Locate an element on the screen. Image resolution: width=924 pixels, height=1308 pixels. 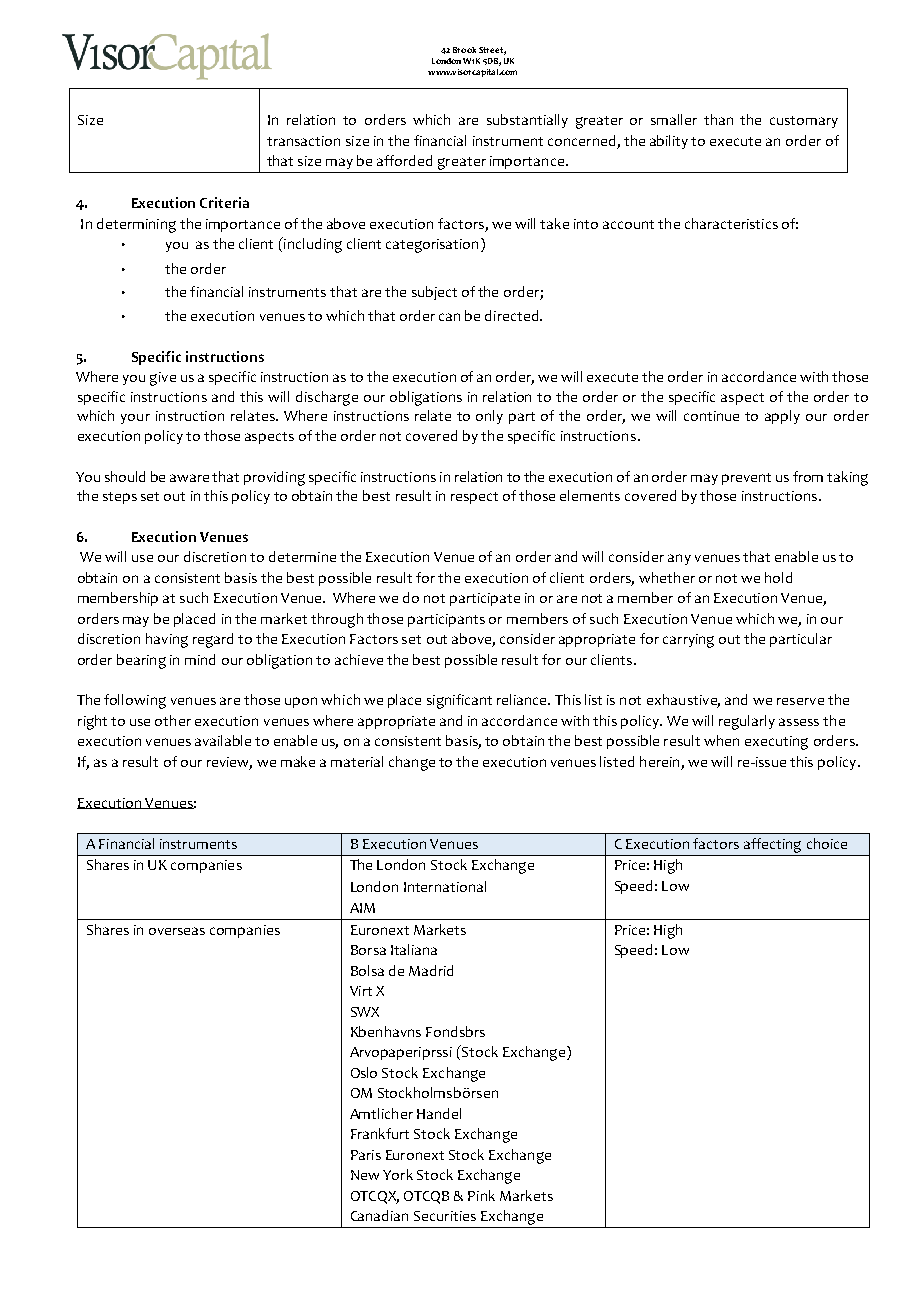
only is located at coordinates (489, 417).
